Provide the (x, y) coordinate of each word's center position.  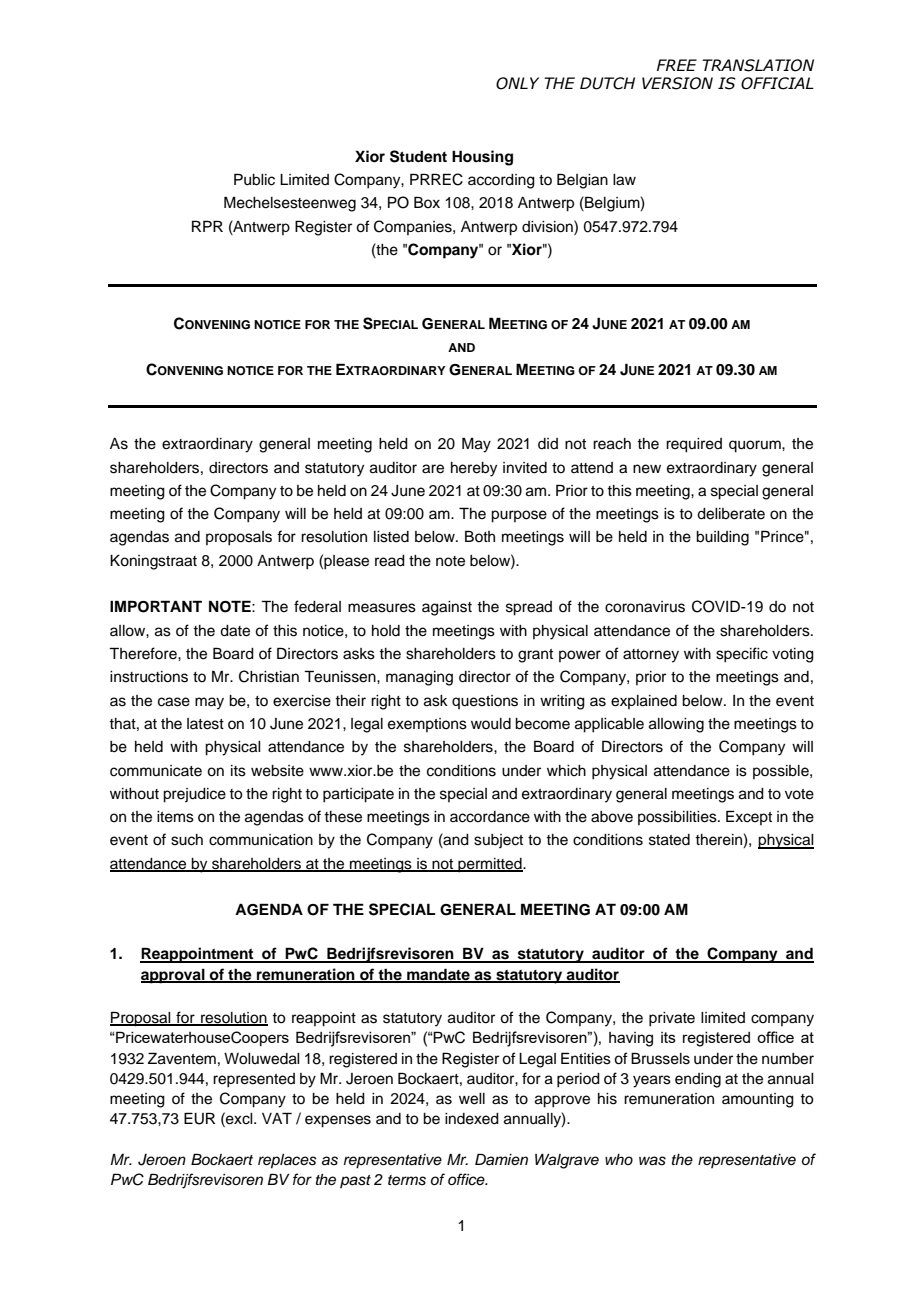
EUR (199, 1118)
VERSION (677, 83)
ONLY (517, 83)
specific (742, 655)
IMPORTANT (156, 606)
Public (254, 179)
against (447, 608)
